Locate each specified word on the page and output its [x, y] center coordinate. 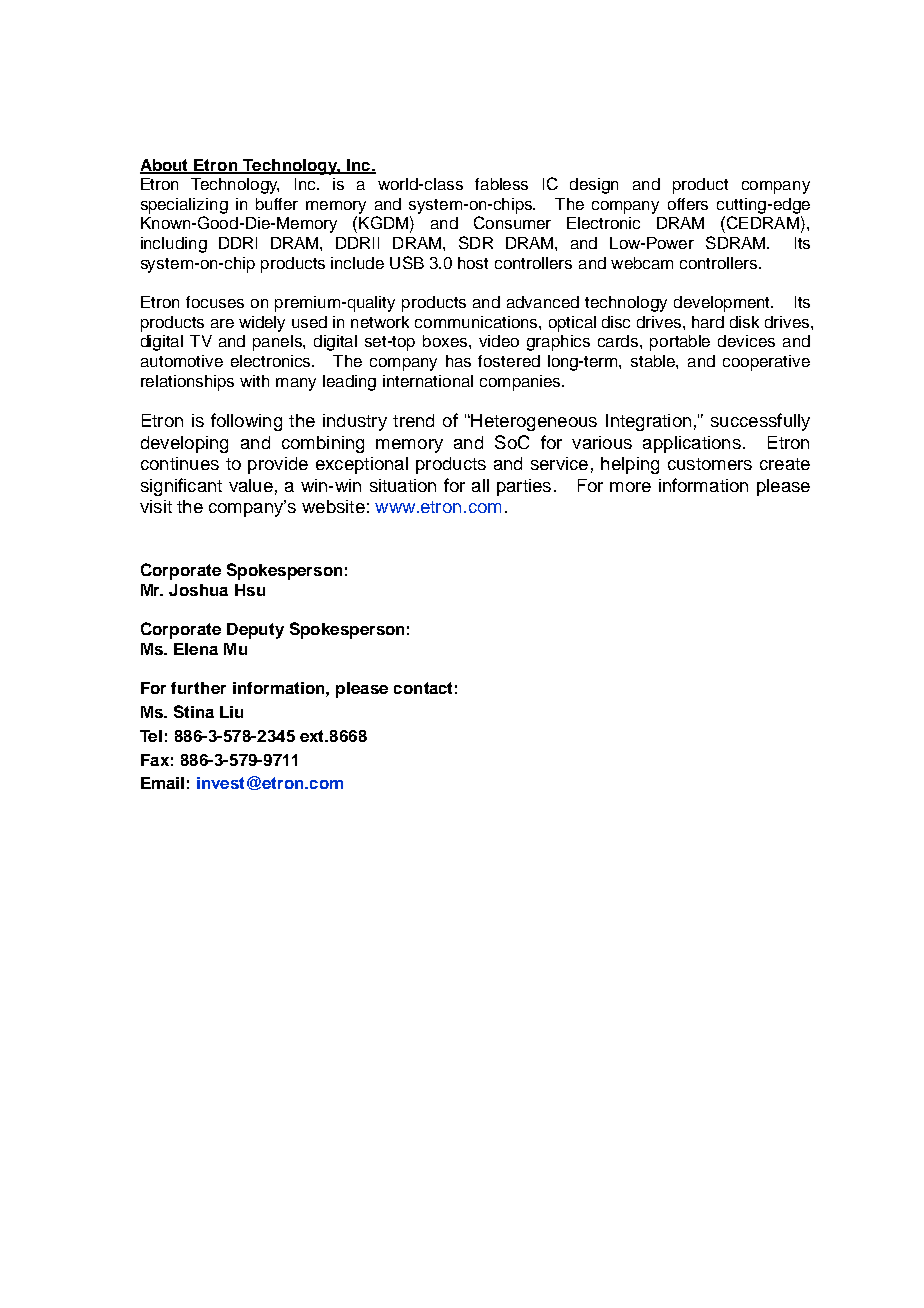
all [480, 485]
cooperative [766, 363]
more [630, 487]
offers [688, 204]
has [458, 361]
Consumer [512, 222]
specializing [184, 206]
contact [423, 688]
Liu [231, 712]
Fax [155, 760]
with [254, 381]
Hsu [250, 590]
